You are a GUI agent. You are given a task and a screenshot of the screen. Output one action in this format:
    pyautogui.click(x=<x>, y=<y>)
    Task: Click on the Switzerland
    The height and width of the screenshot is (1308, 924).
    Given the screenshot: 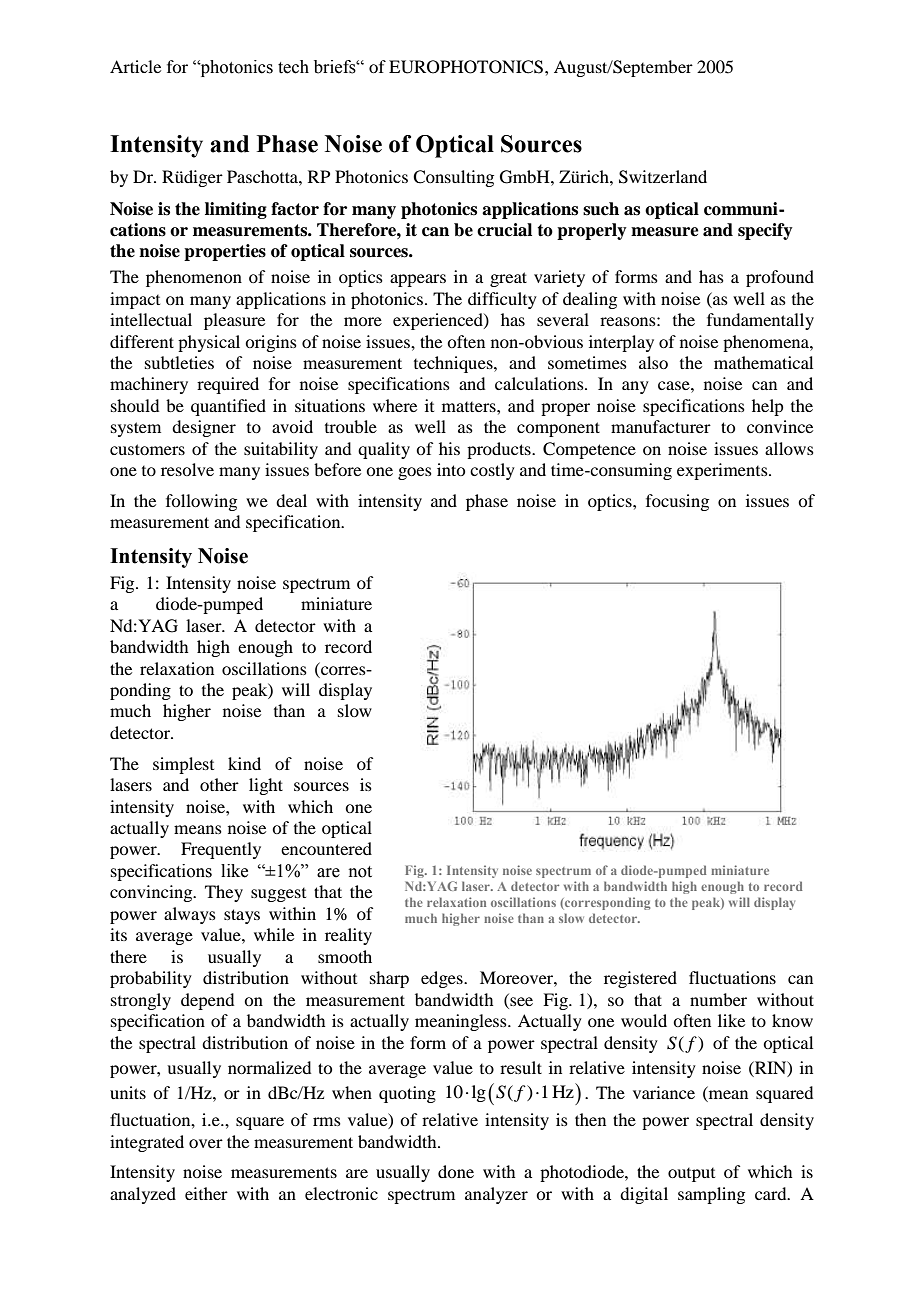 What is the action you would take?
    pyautogui.click(x=663, y=177)
